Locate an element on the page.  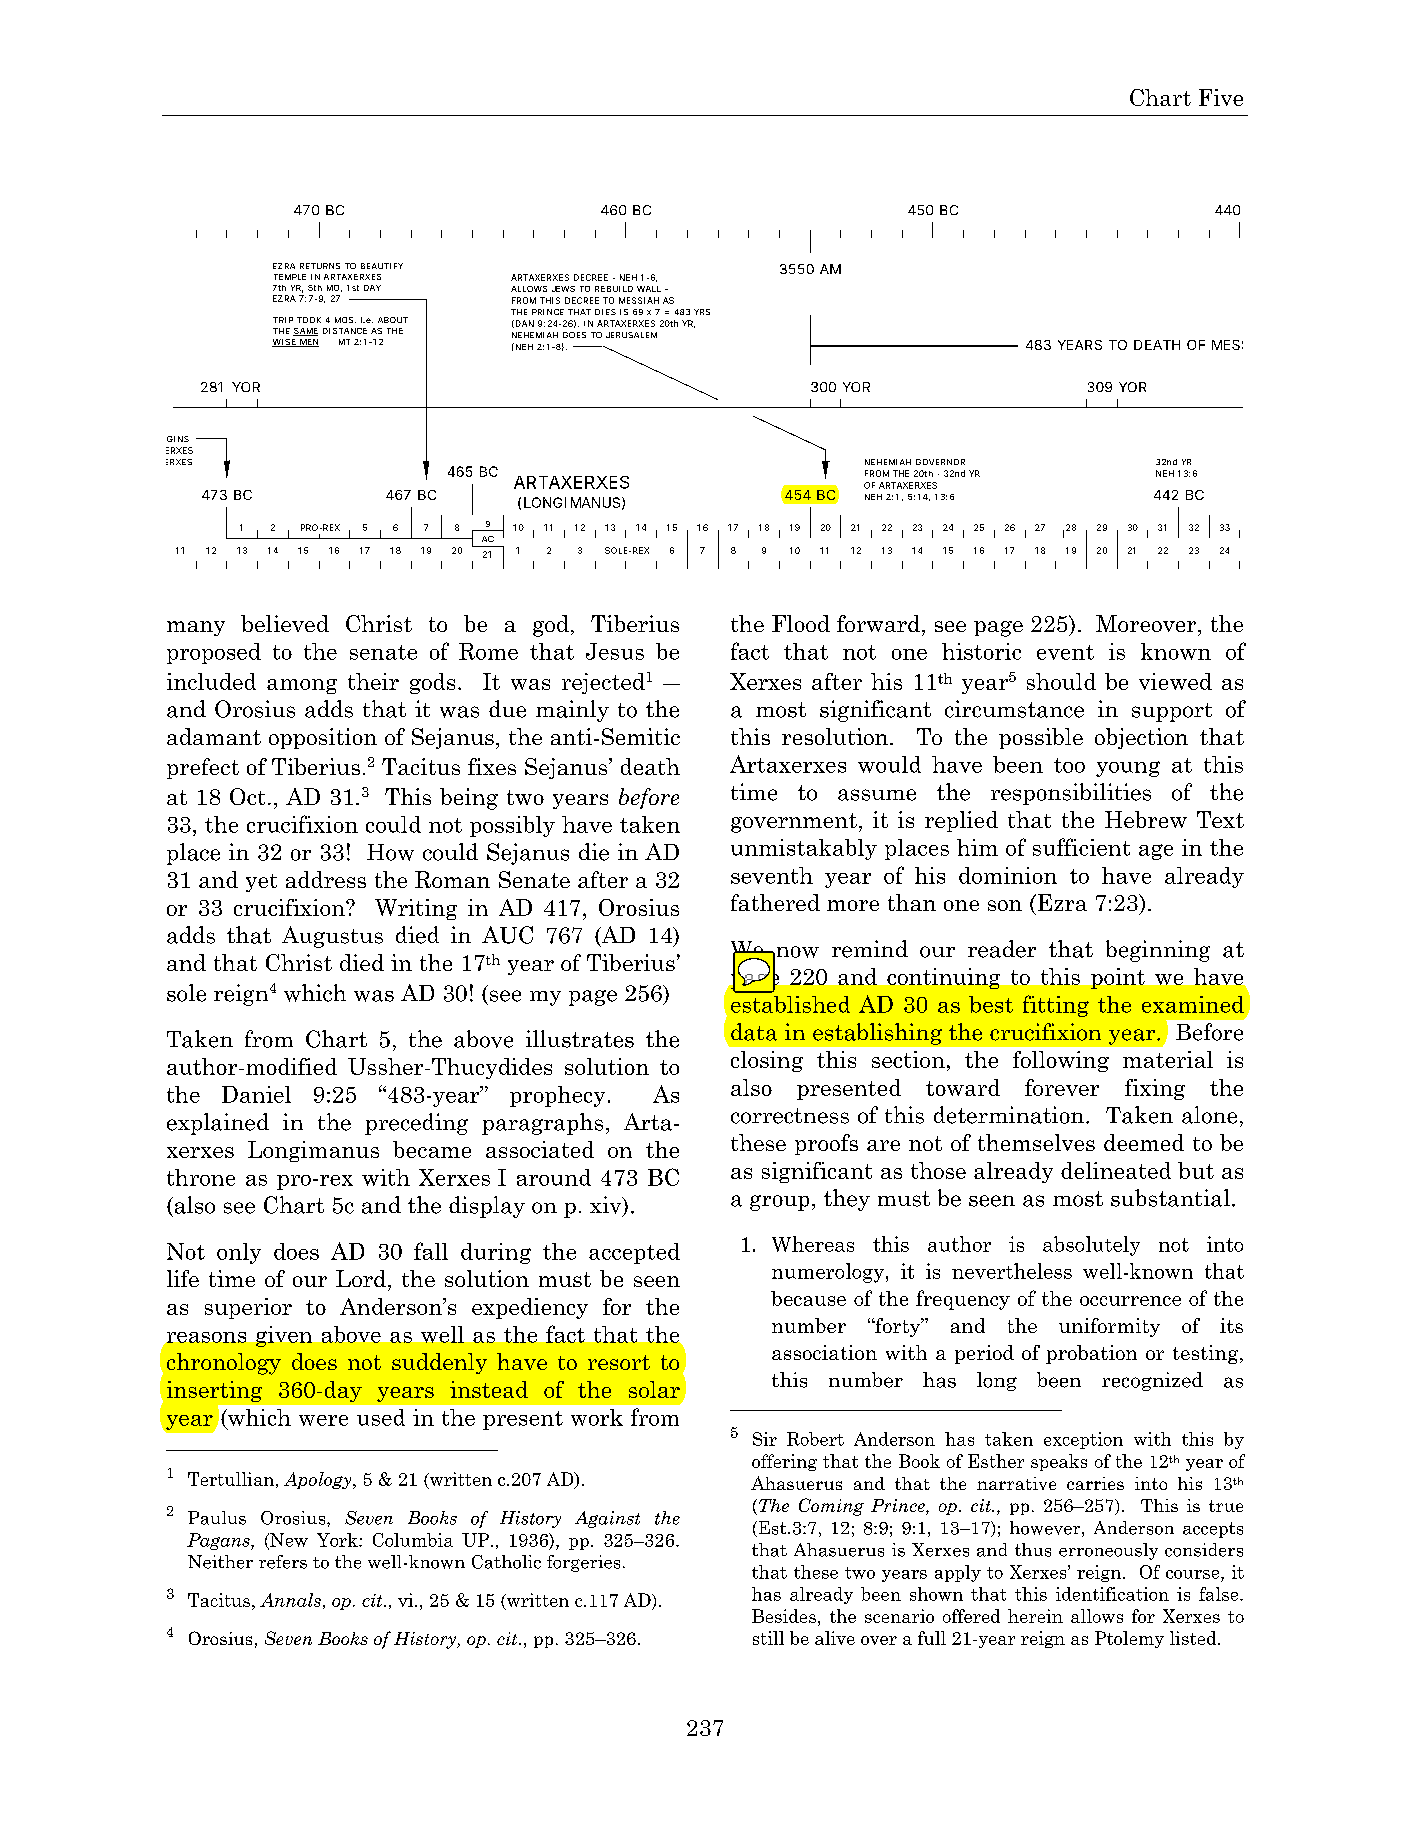
Five is located at coordinates (1221, 97).
